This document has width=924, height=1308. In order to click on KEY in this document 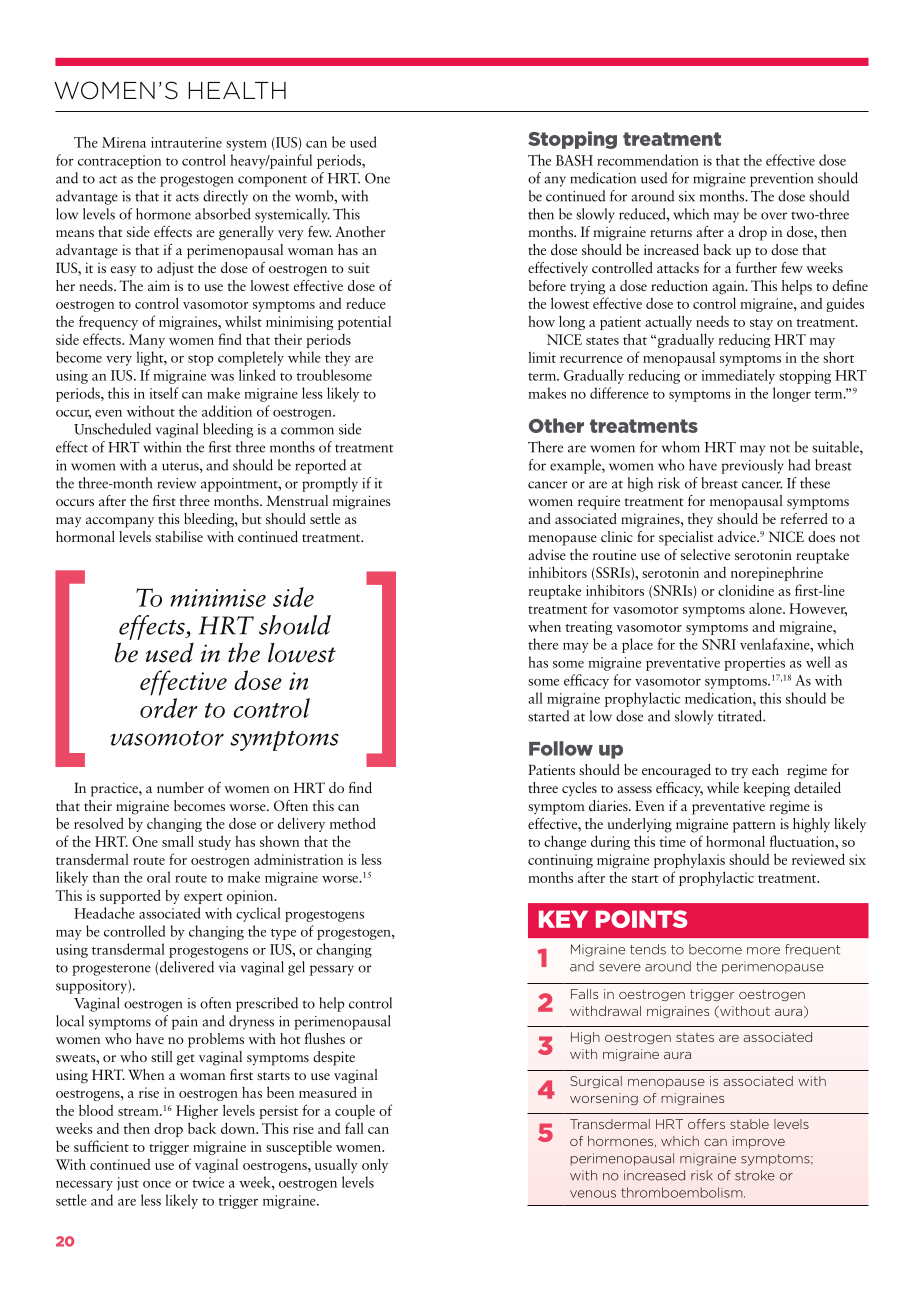, I will do `click(563, 919)`.
